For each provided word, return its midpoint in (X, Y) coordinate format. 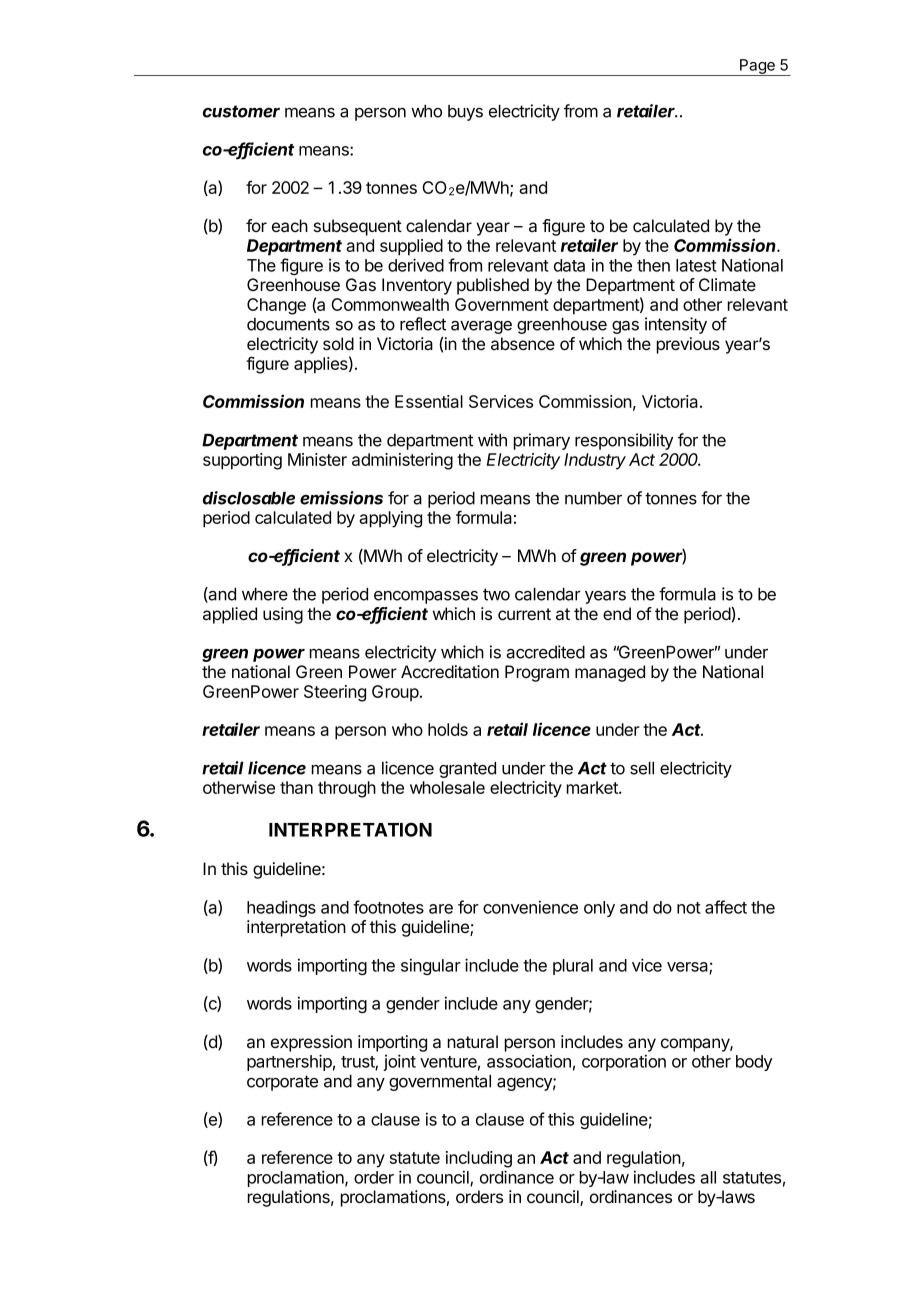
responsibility (624, 441)
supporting (242, 461)
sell (642, 768)
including (479, 1159)
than (296, 787)
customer (241, 111)
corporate (282, 1083)
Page (757, 67)
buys (465, 113)
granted (467, 770)
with (492, 440)
